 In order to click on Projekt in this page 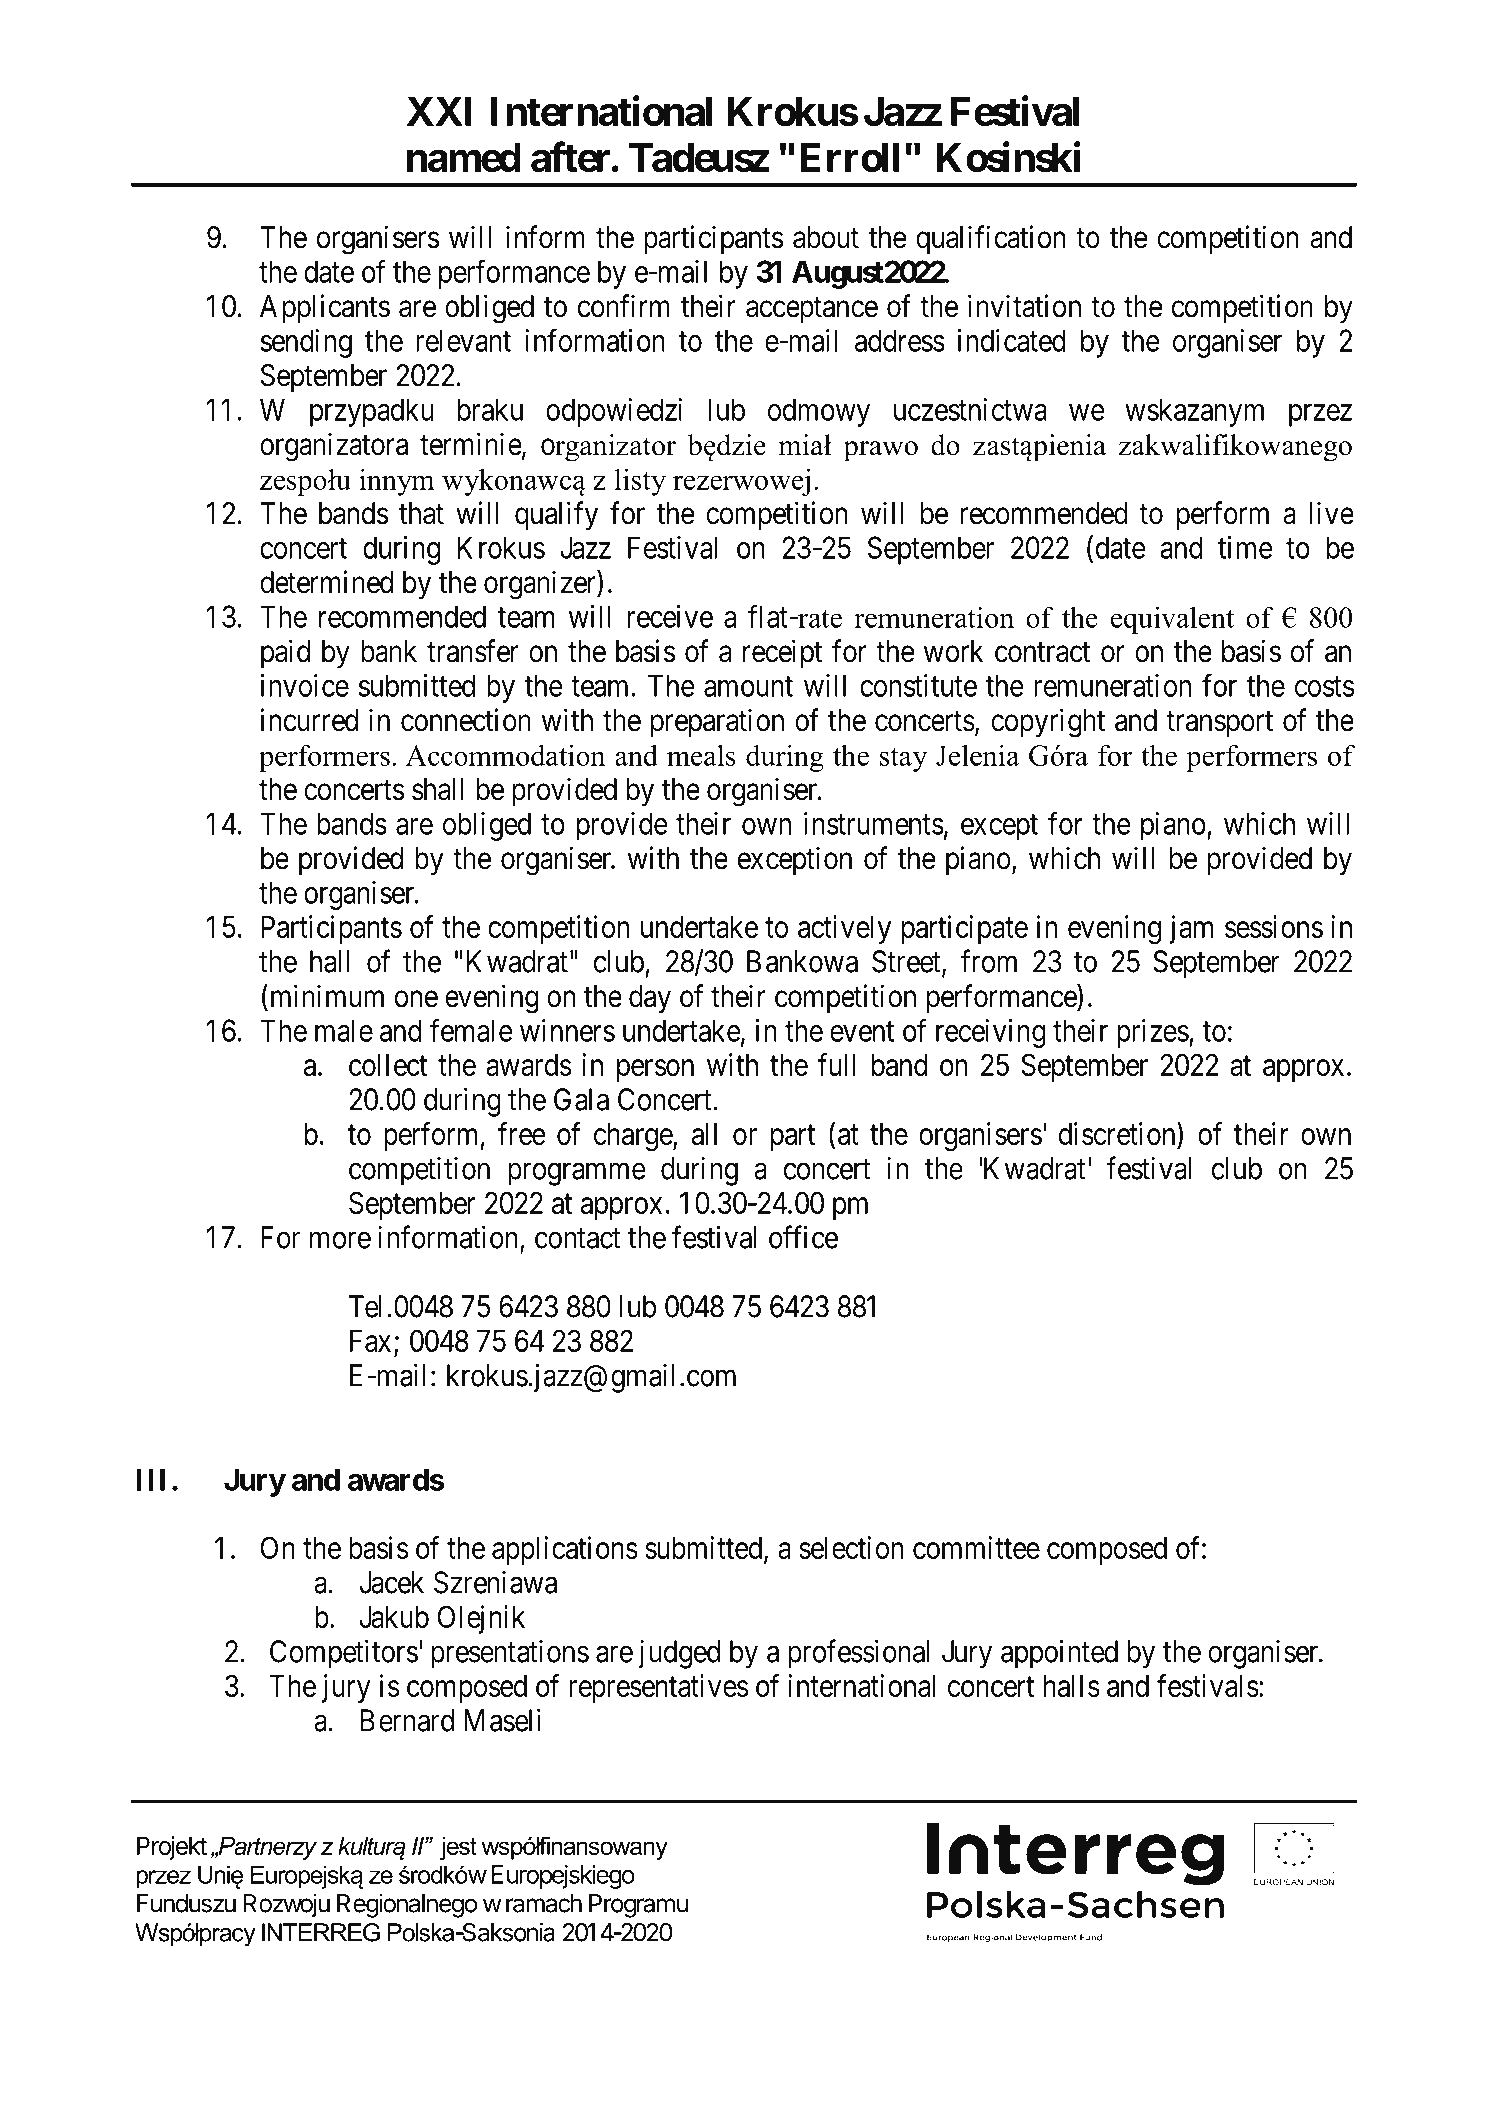, I will do `click(172, 1848)`.
